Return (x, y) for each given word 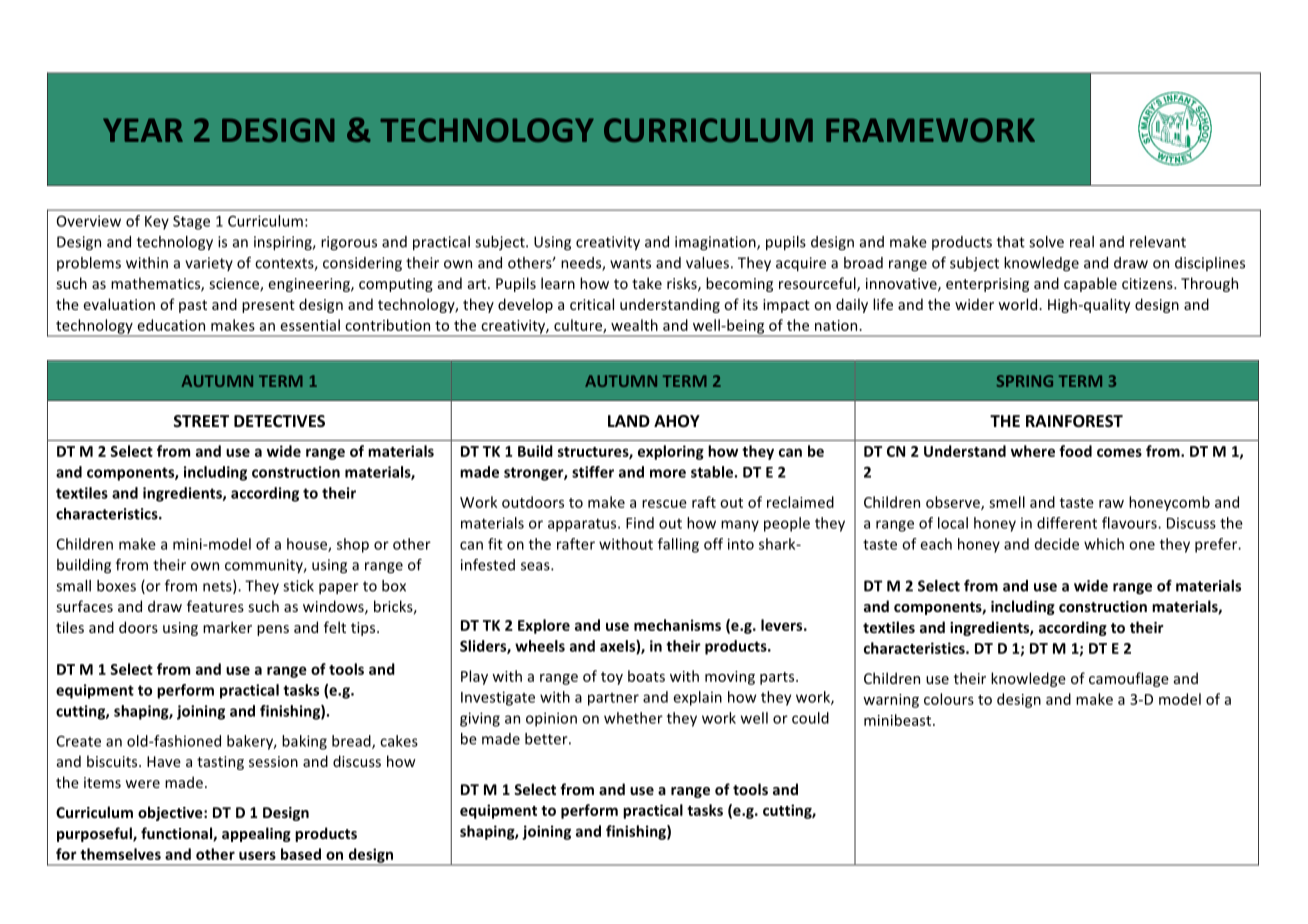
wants (630, 263)
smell (1007, 502)
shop (353, 545)
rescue (664, 504)
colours (949, 699)
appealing (256, 834)
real (1082, 242)
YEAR (143, 130)
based (301, 854)
